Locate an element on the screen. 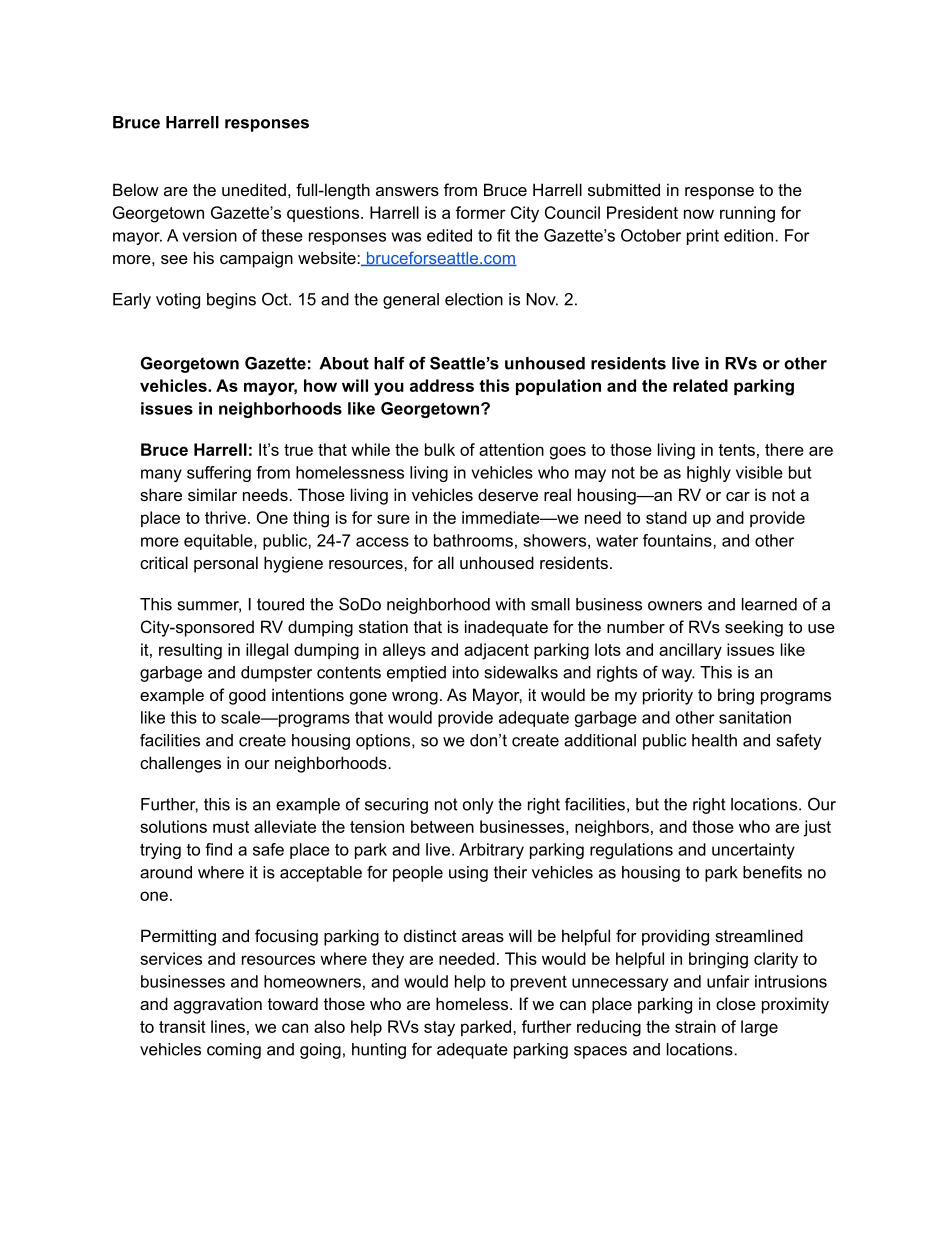 The image size is (952, 1233). stay is located at coordinates (439, 1029).
